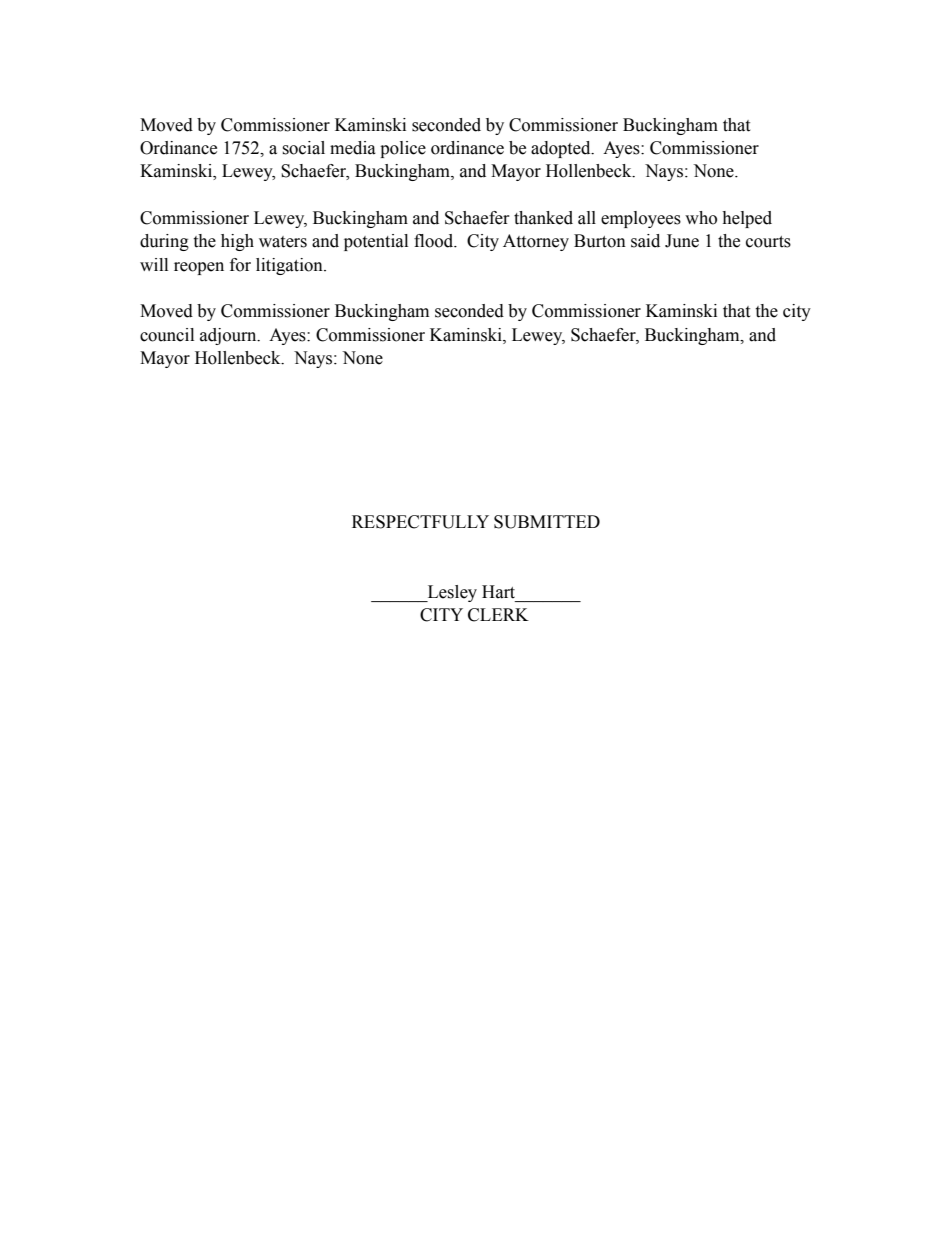 The image size is (952, 1233). What do you see at coordinates (167, 335) in the page?
I see `council` at bounding box center [167, 335].
